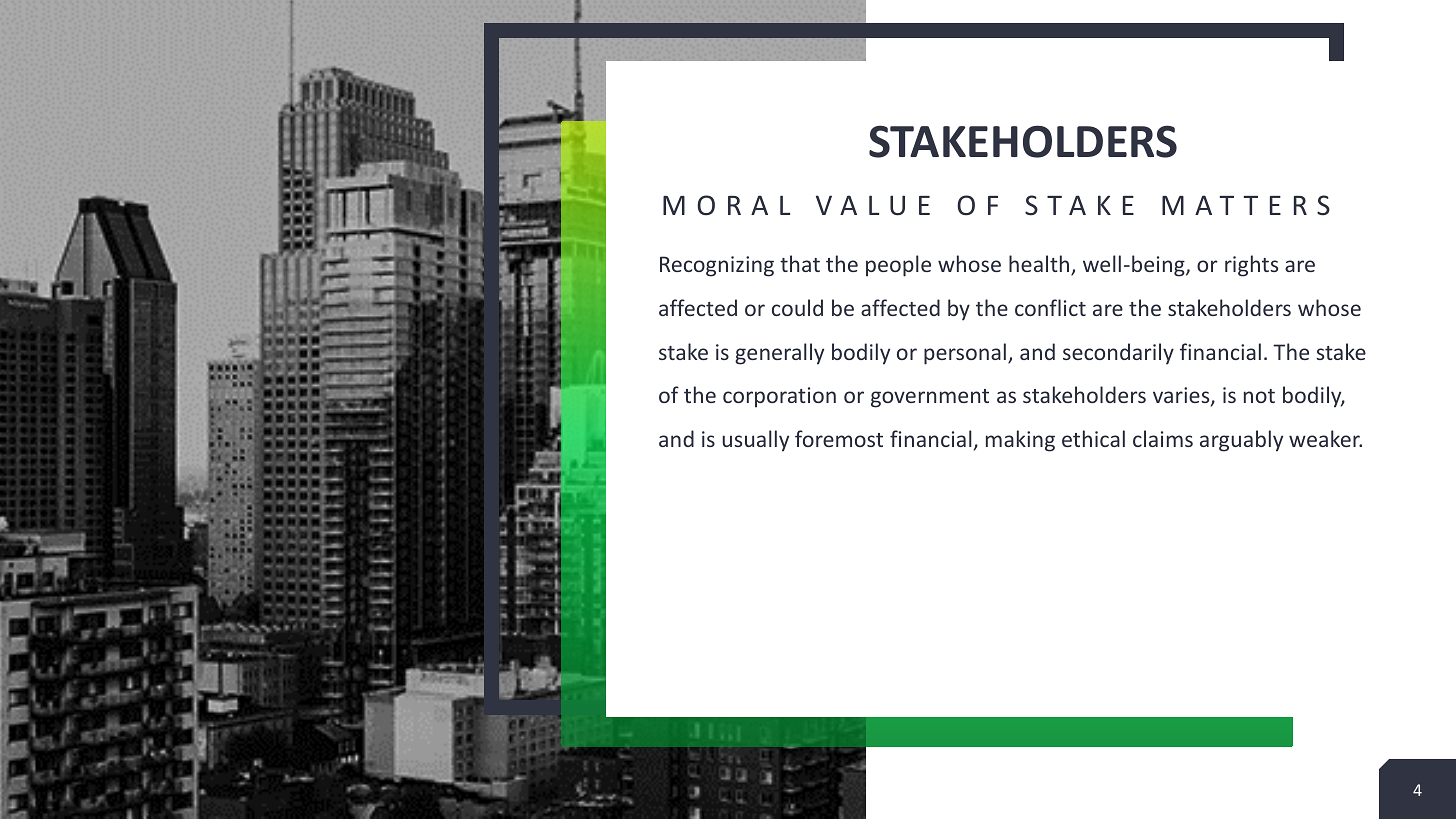 This screenshot has width=1456, height=819. What do you see at coordinates (800, 263) in the screenshot?
I see `that` at bounding box center [800, 263].
